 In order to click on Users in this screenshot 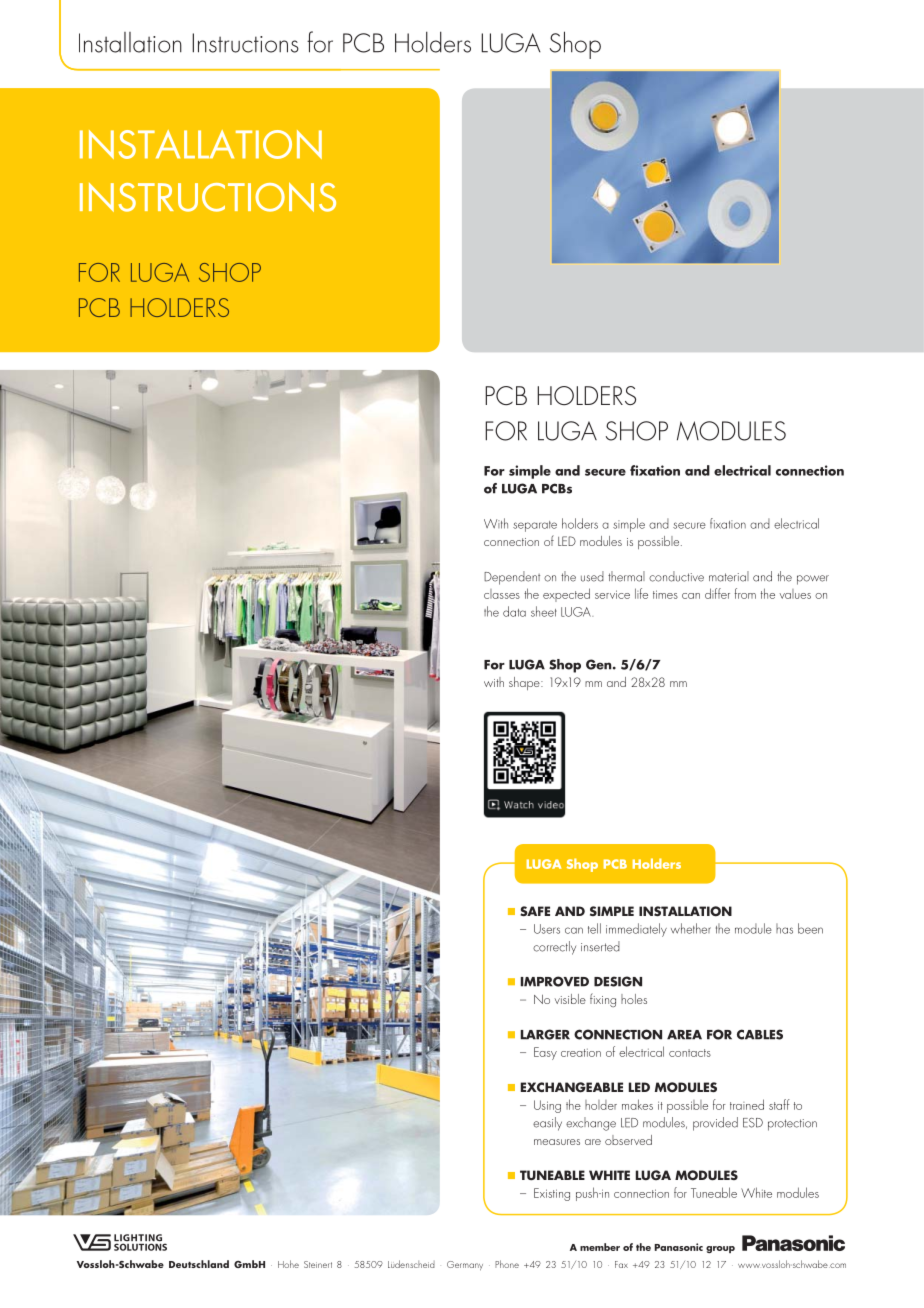, I will do `click(547, 929)`.
